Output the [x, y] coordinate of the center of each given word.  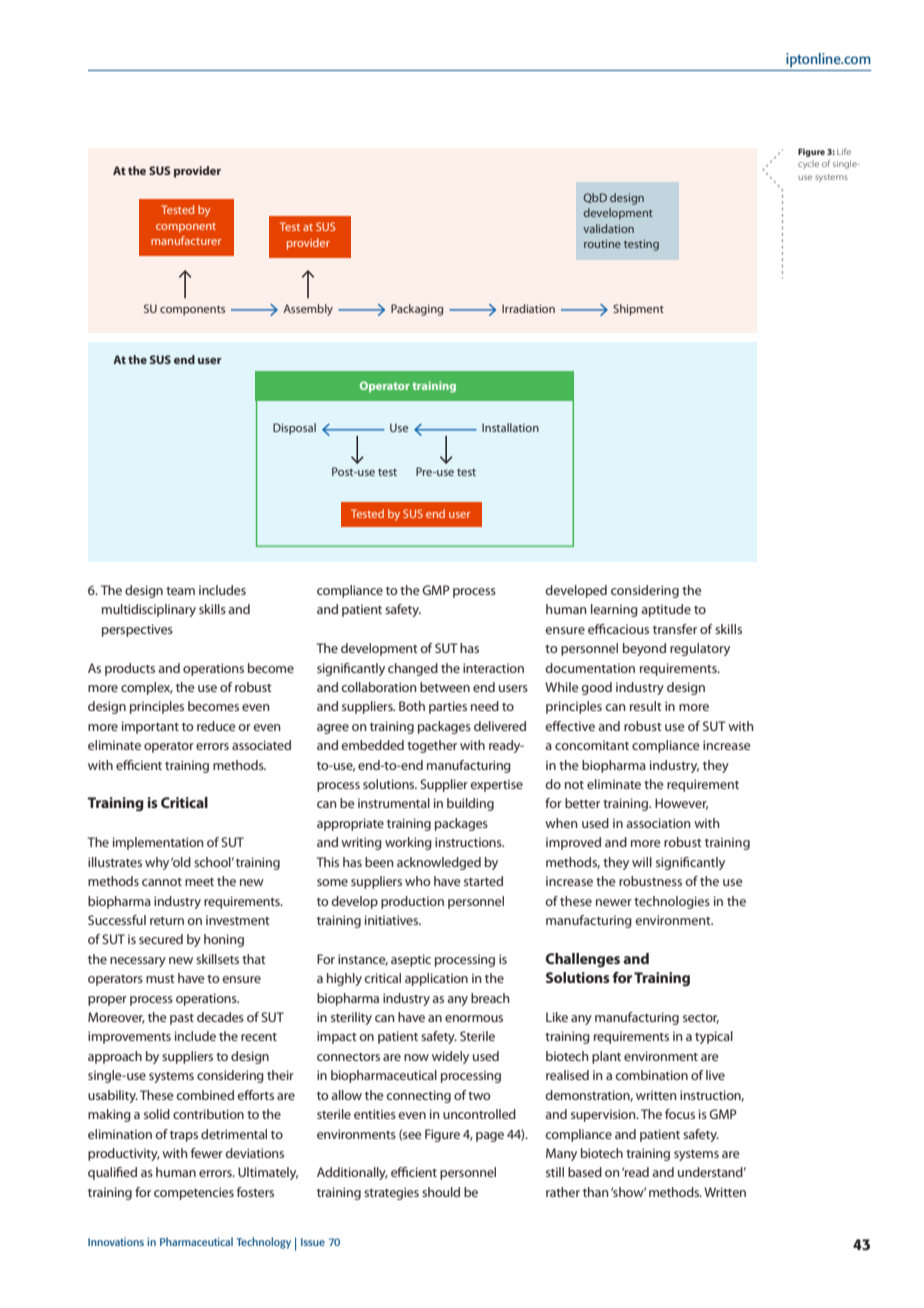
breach [490, 998]
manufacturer [186, 240]
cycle [808, 165]
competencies [194, 1193]
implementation [158, 843]
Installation [510, 427]
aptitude [666, 610]
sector [701, 1019]
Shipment [638, 310]
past [182, 1019]
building [470, 804]
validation [608, 228]
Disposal [294, 429]
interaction [493, 668]
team [180, 591]
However [681, 804]
